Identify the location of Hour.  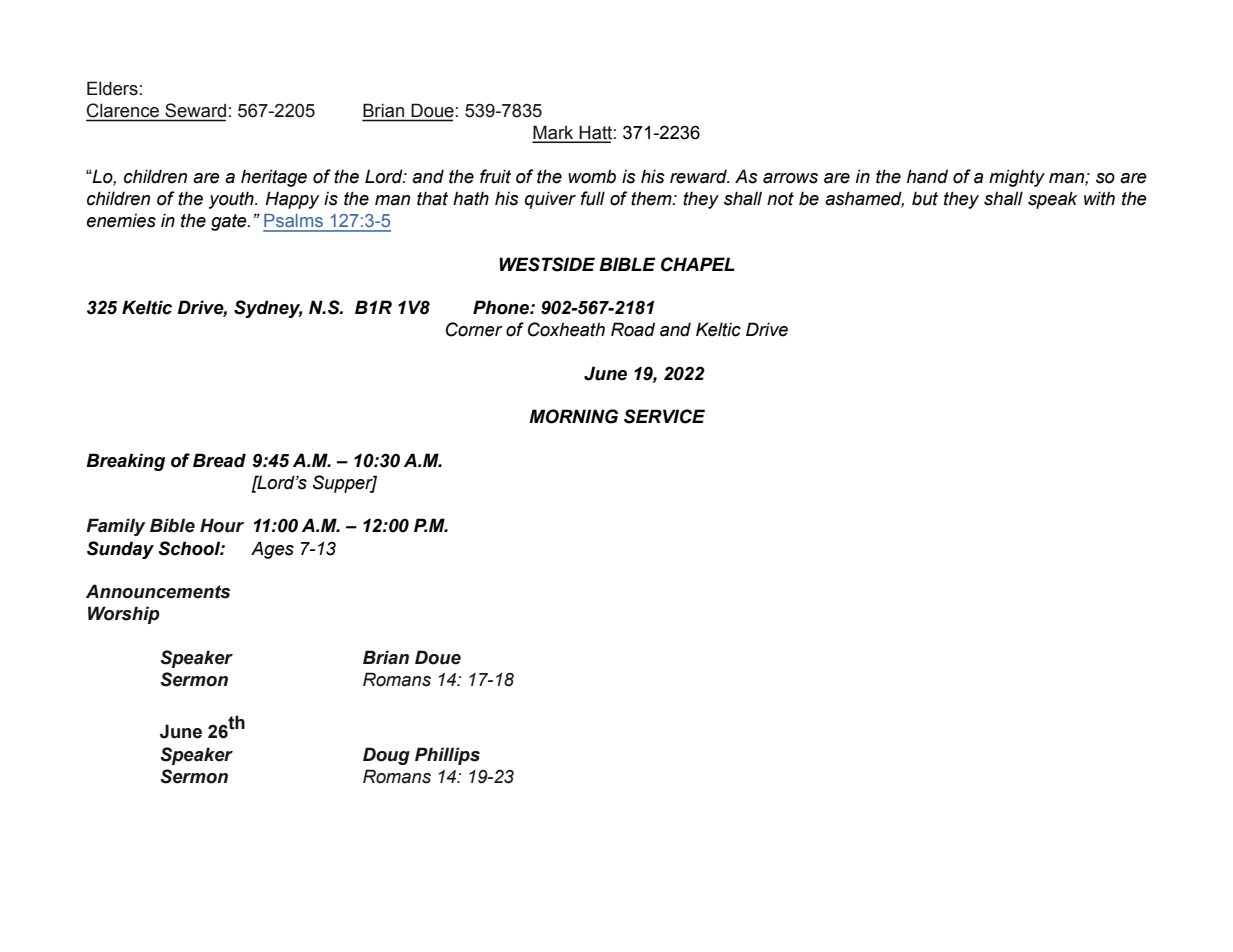
(222, 525).
